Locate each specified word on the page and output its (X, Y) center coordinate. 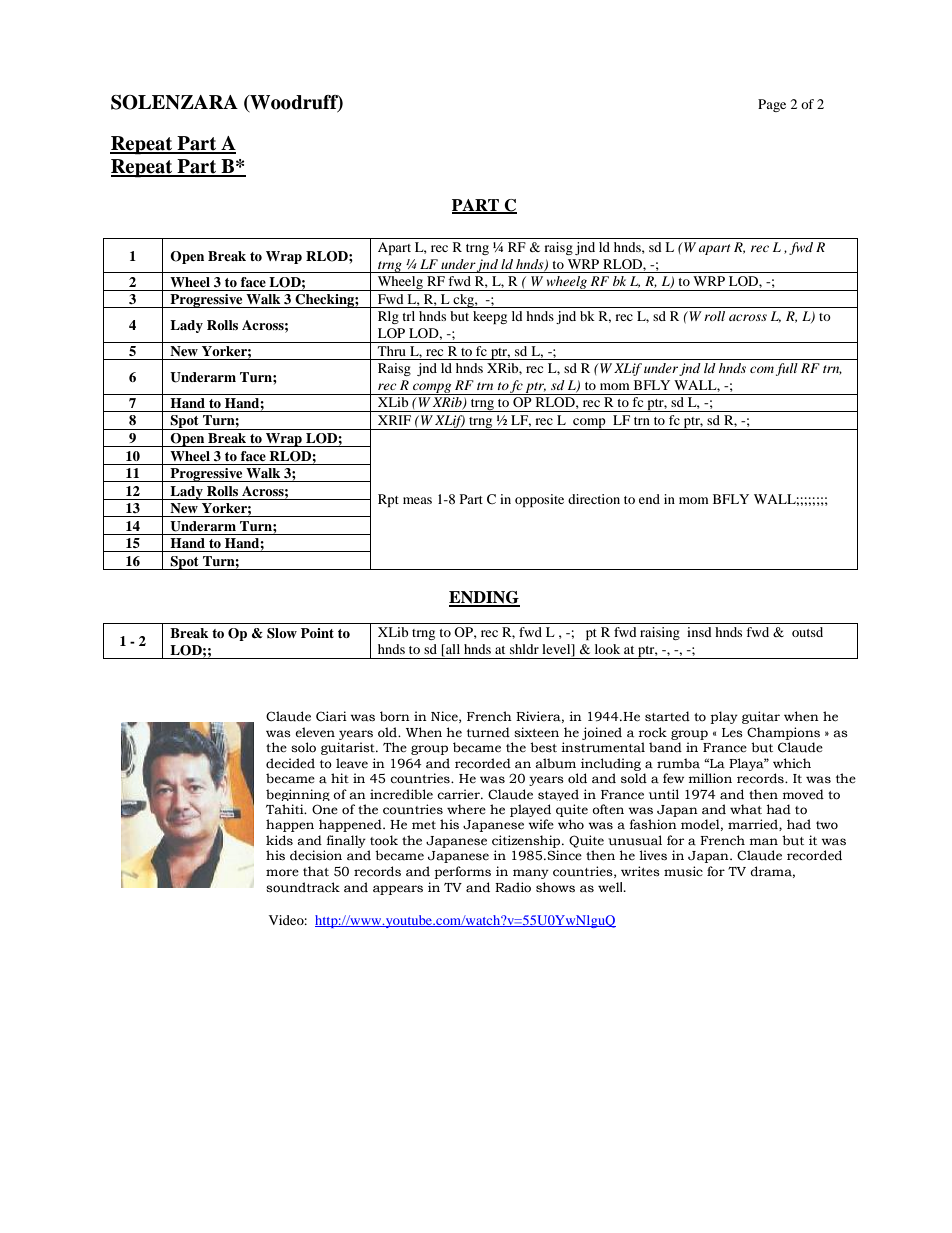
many (531, 874)
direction (594, 499)
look (607, 649)
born (395, 716)
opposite (539, 500)
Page (772, 105)
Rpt (388, 500)
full (787, 369)
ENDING (484, 598)
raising (660, 633)
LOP (391, 333)
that (316, 871)
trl (408, 316)
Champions (783, 733)
